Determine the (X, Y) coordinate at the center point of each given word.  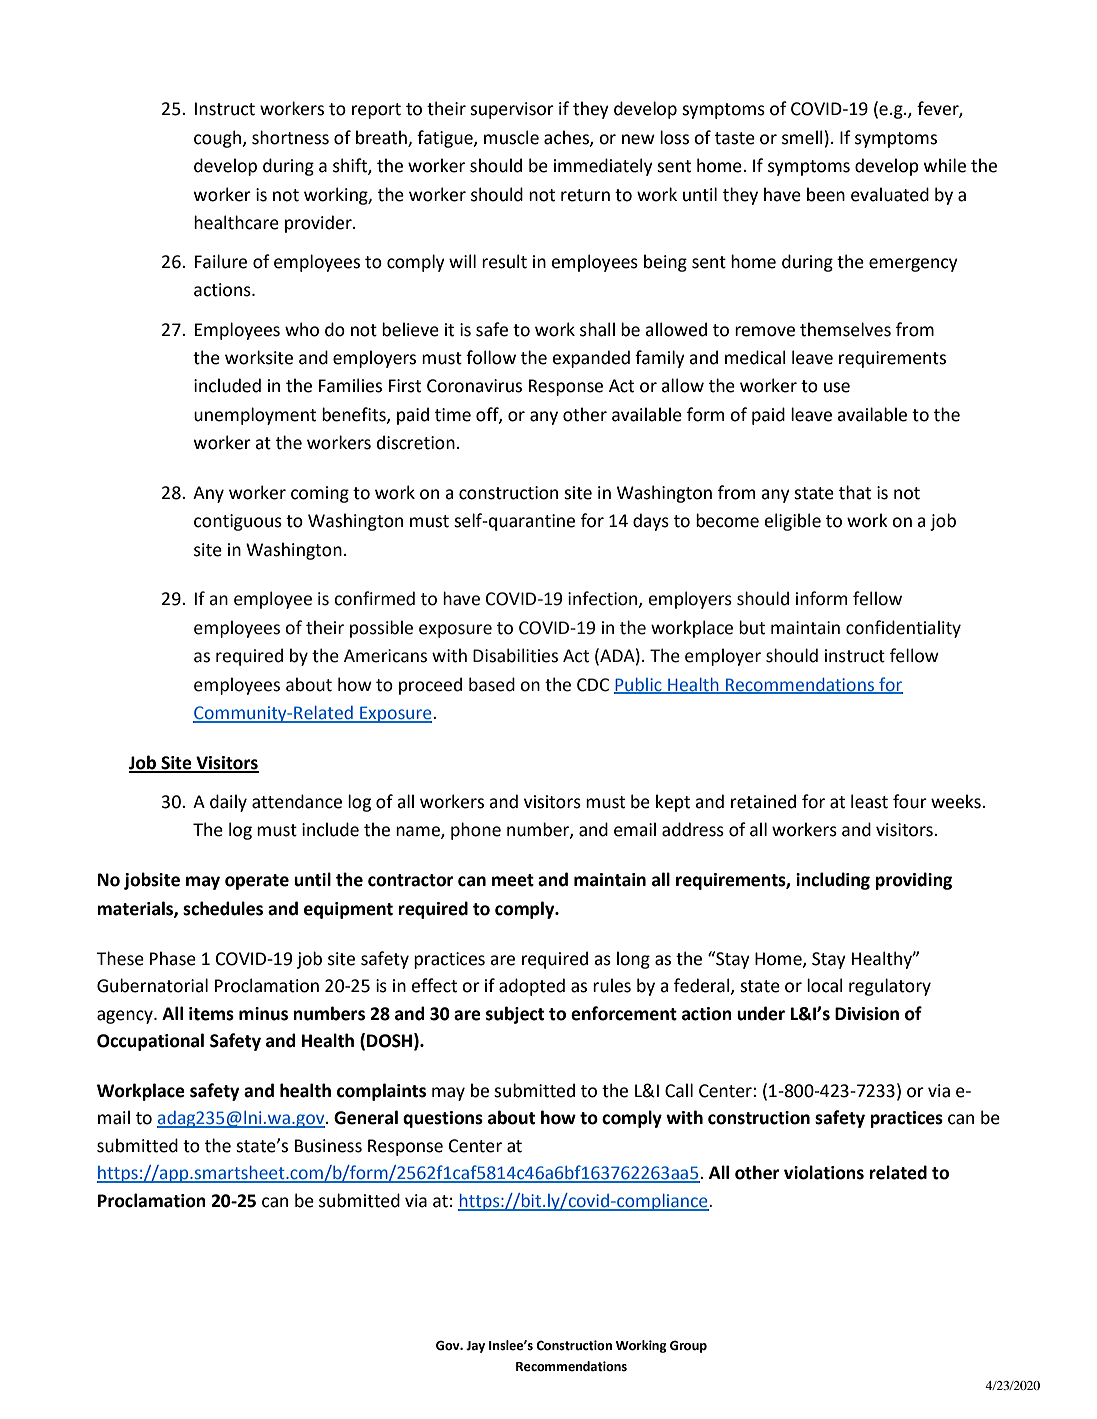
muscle (511, 137)
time (453, 415)
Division (867, 1014)
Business (328, 1146)
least (869, 801)
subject (515, 1015)
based (492, 684)
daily (228, 803)
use (837, 387)
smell (802, 137)
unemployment (255, 416)
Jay (475, 1347)
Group (688, 1346)
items (211, 1014)
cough (219, 139)
